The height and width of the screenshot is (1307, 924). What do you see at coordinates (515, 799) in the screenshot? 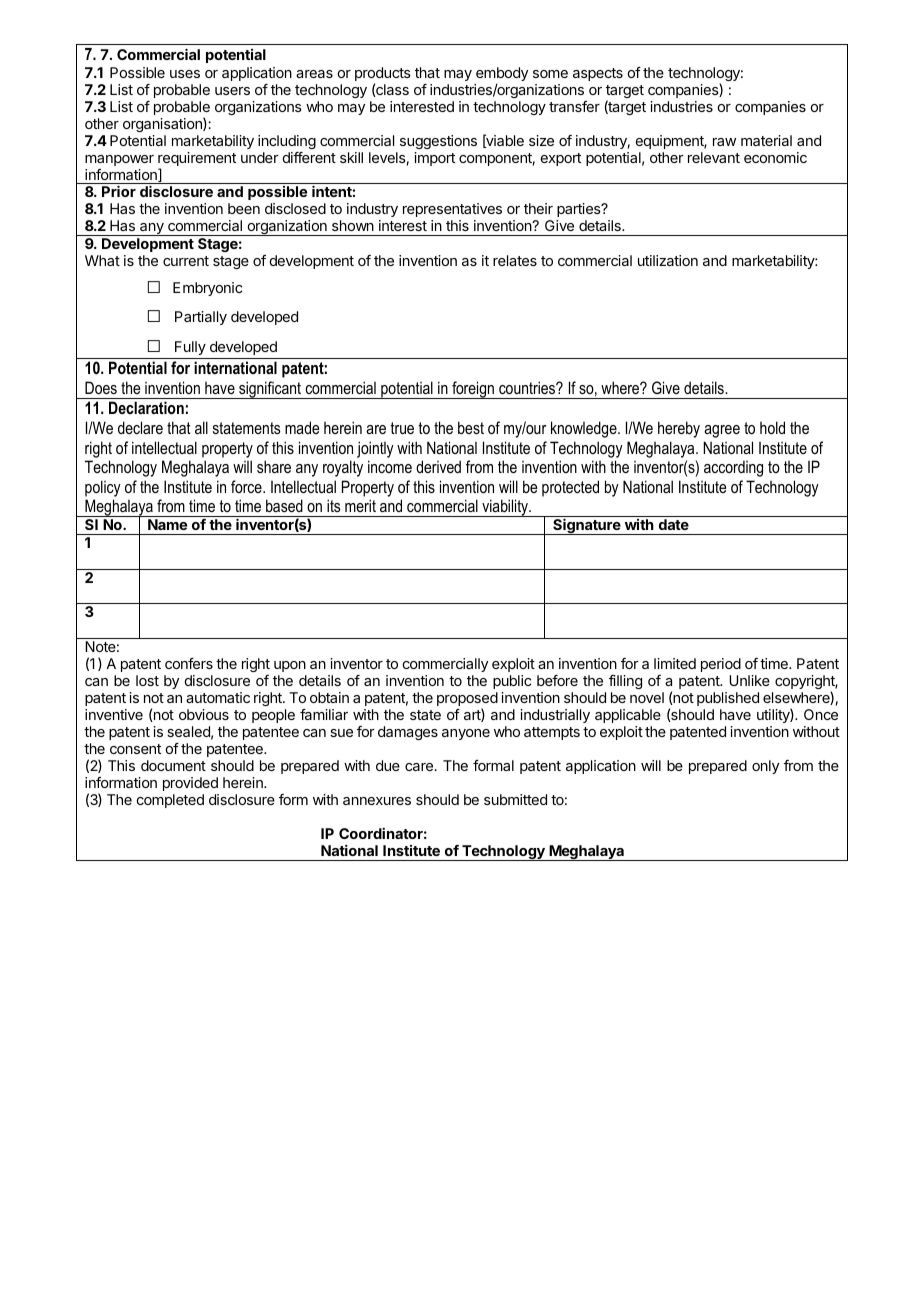
I see `submitted` at bounding box center [515, 799].
